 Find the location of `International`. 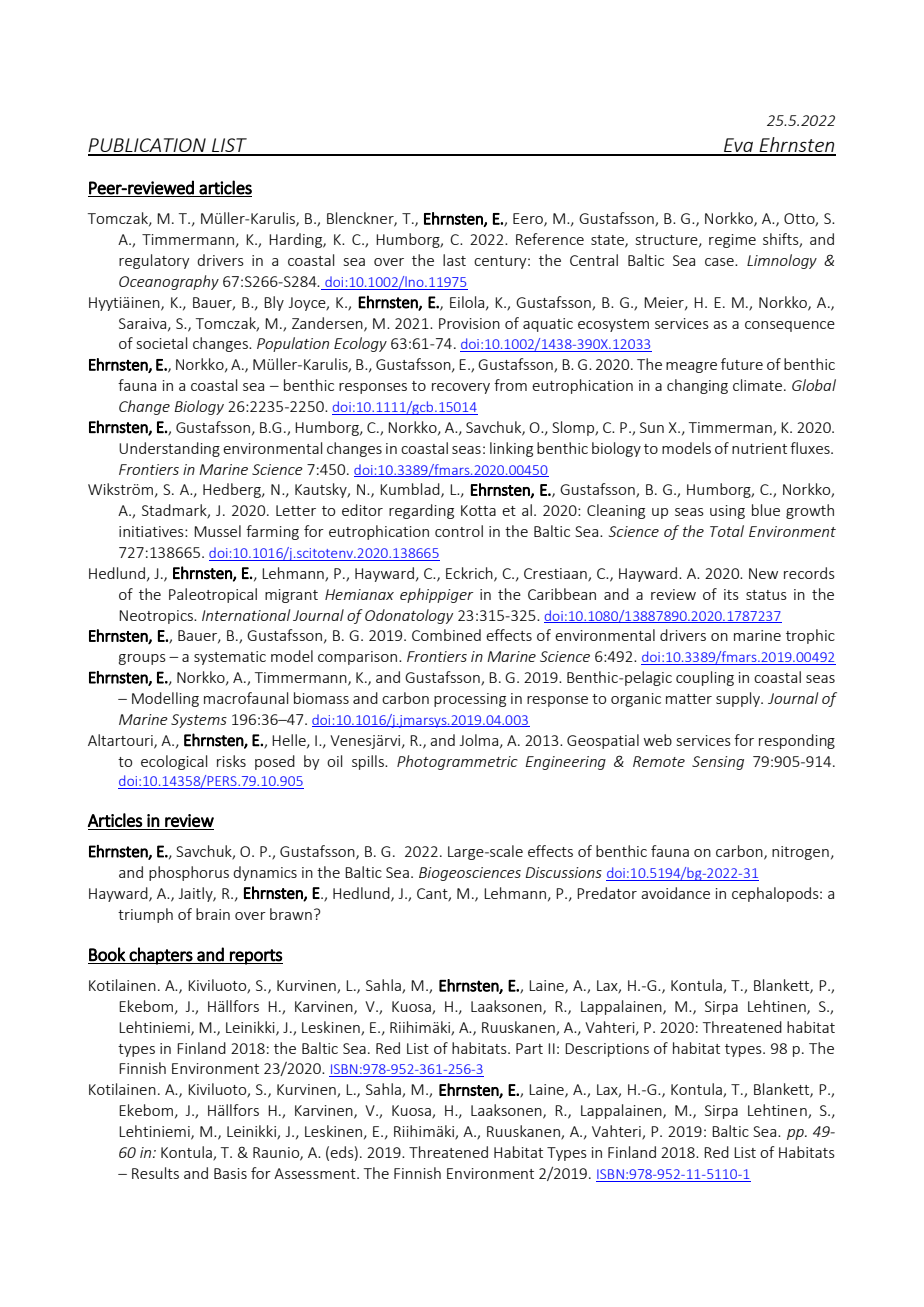

International is located at coordinates (246, 615).
